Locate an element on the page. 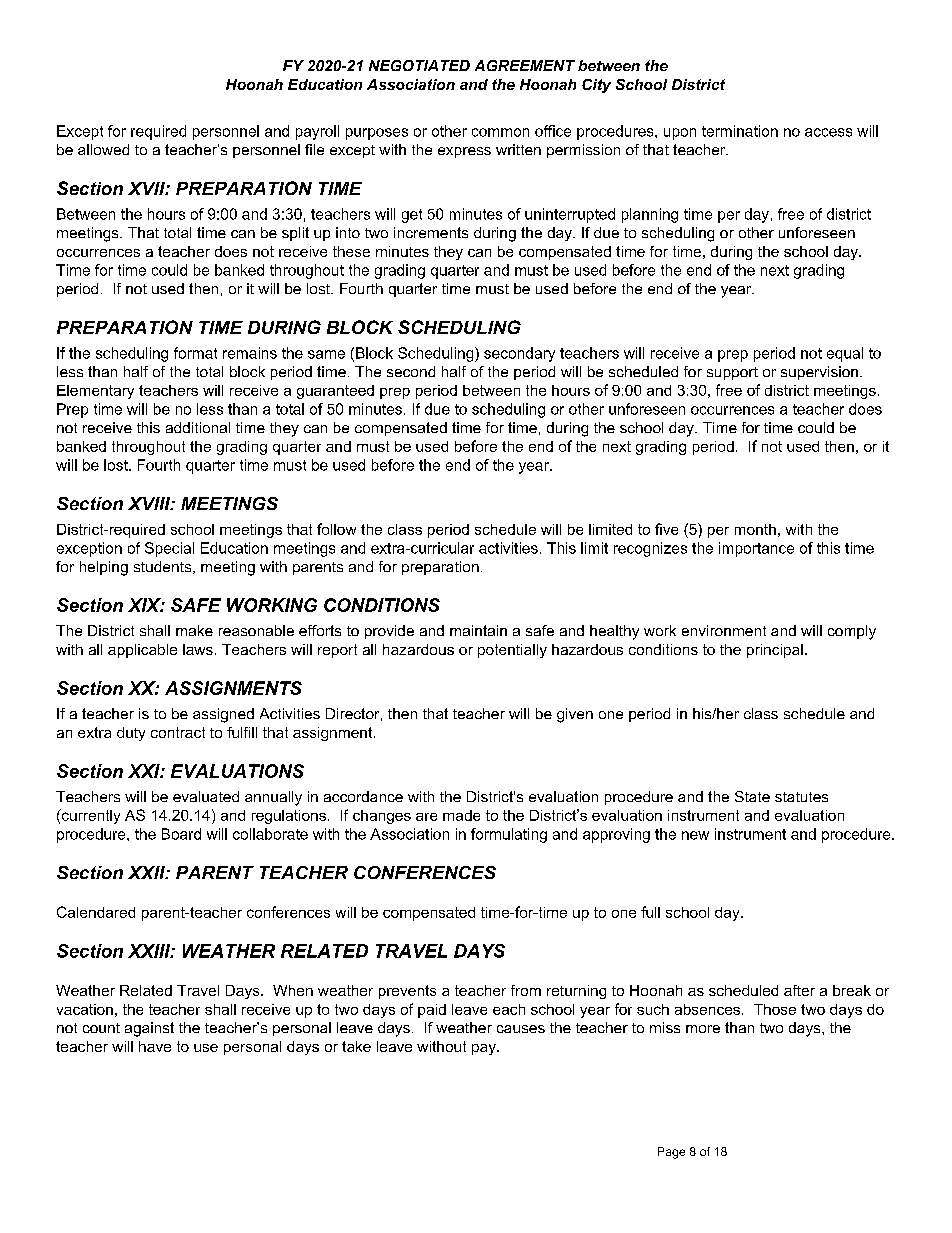 The width and height of the document is (952, 1233). maintain is located at coordinates (478, 630).
